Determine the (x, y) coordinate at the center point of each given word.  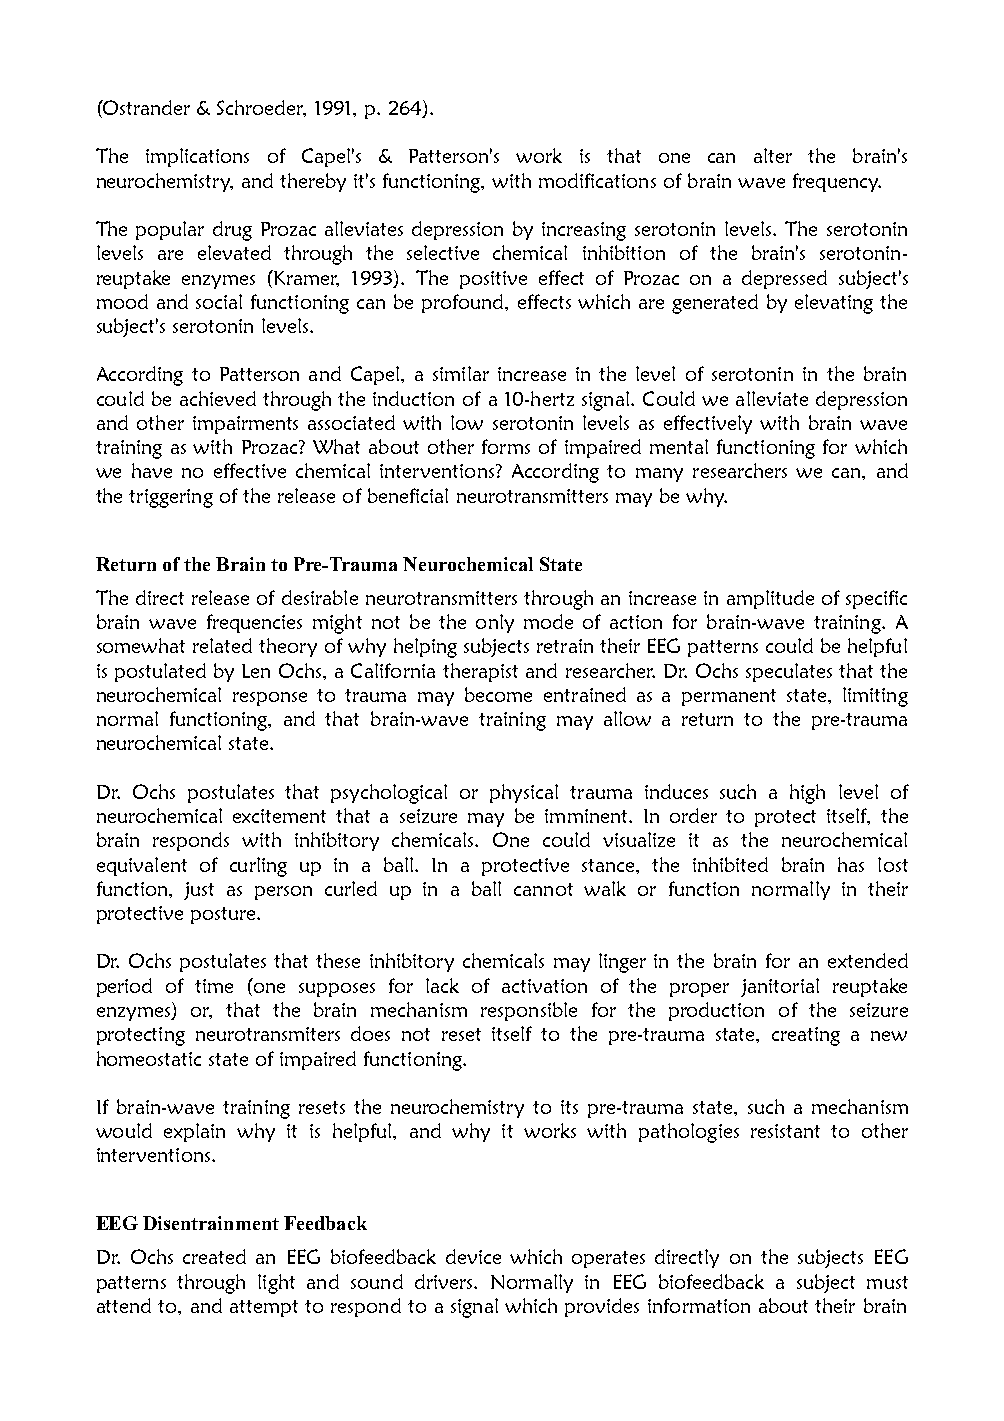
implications (197, 157)
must (887, 1282)
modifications (597, 180)
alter (773, 155)
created (214, 1256)
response (270, 699)
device (473, 1256)
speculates (789, 672)
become (498, 694)
